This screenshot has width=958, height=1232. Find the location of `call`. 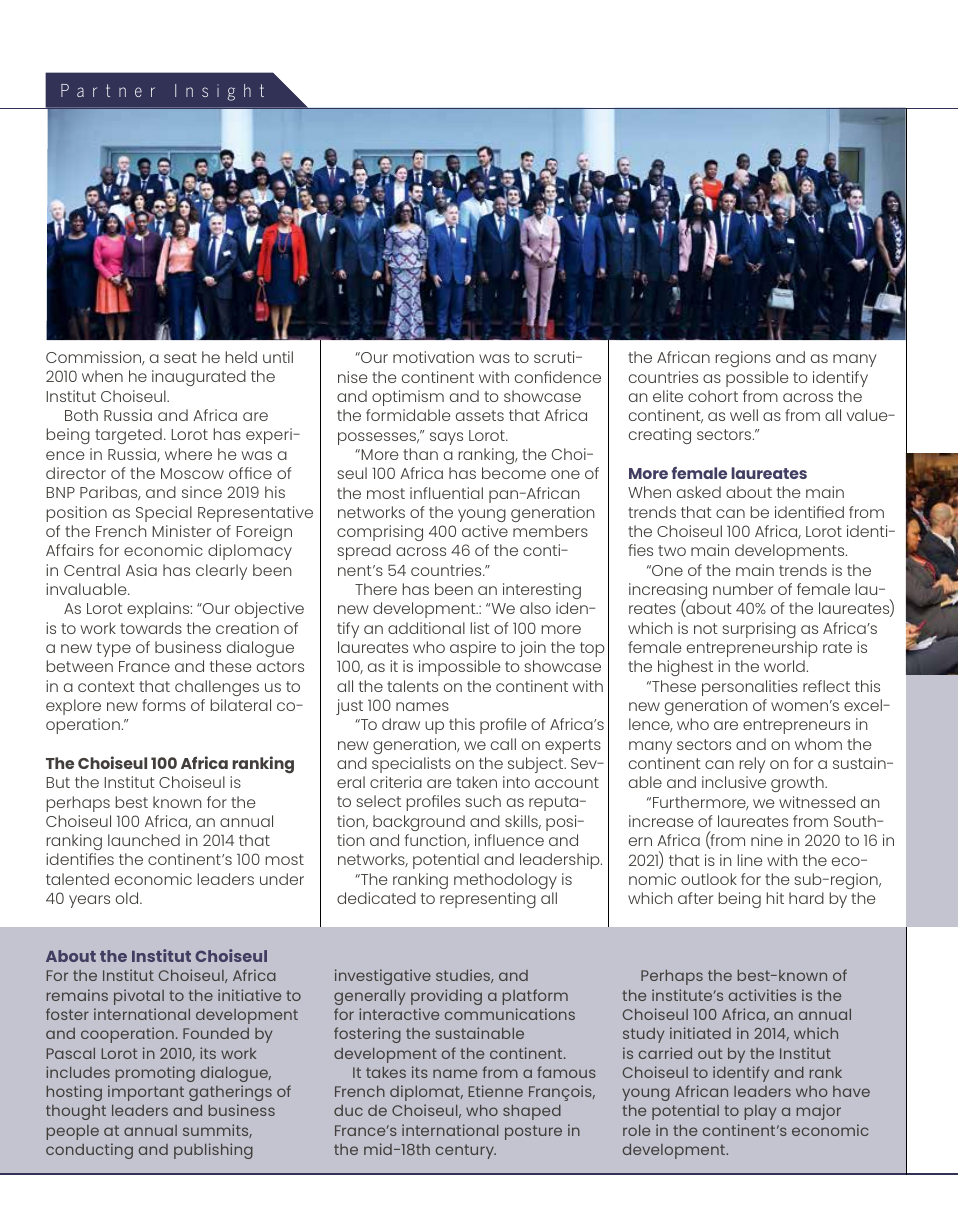

call is located at coordinates (503, 744).
